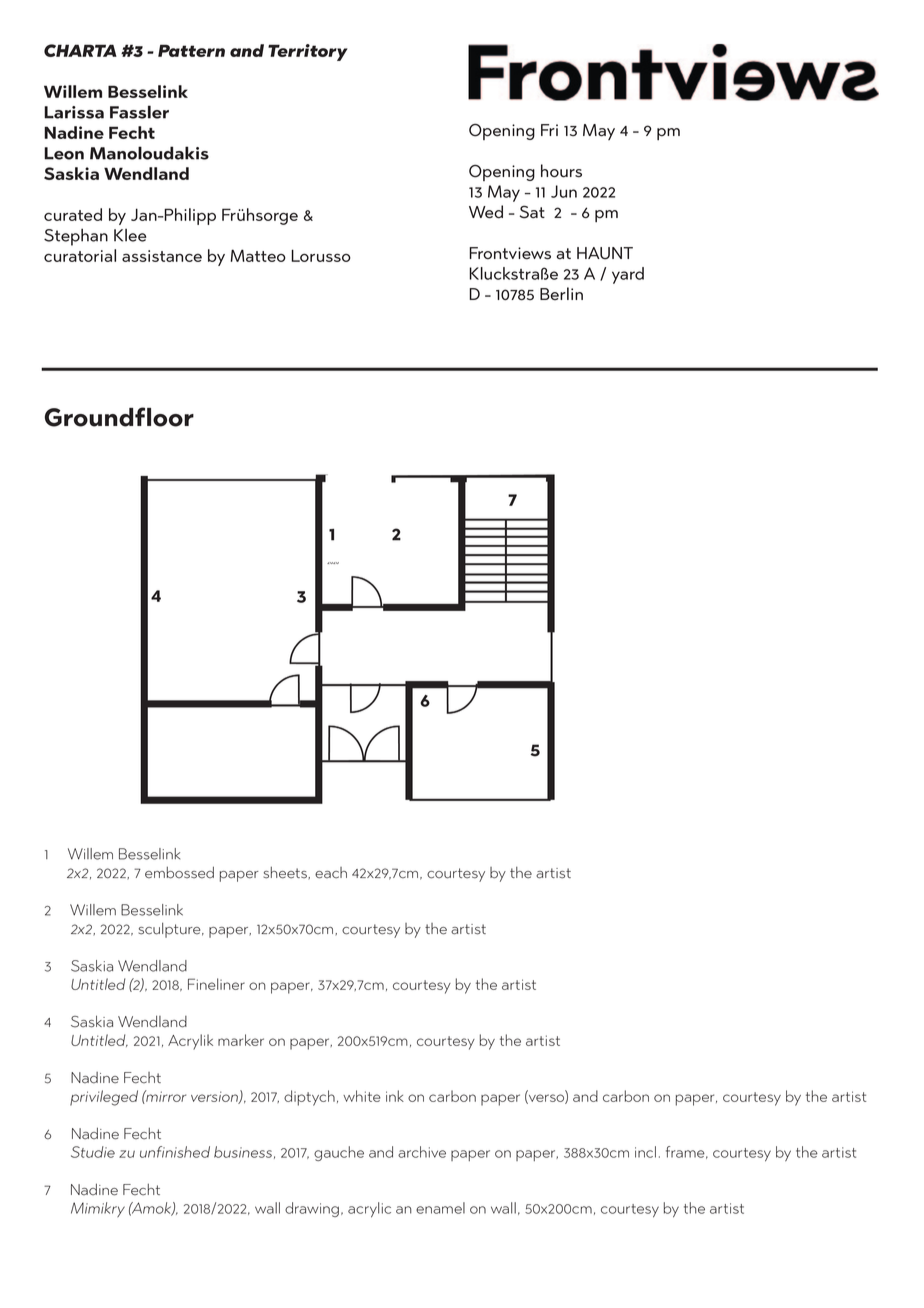  I want to click on yard, so click(628, 275).
